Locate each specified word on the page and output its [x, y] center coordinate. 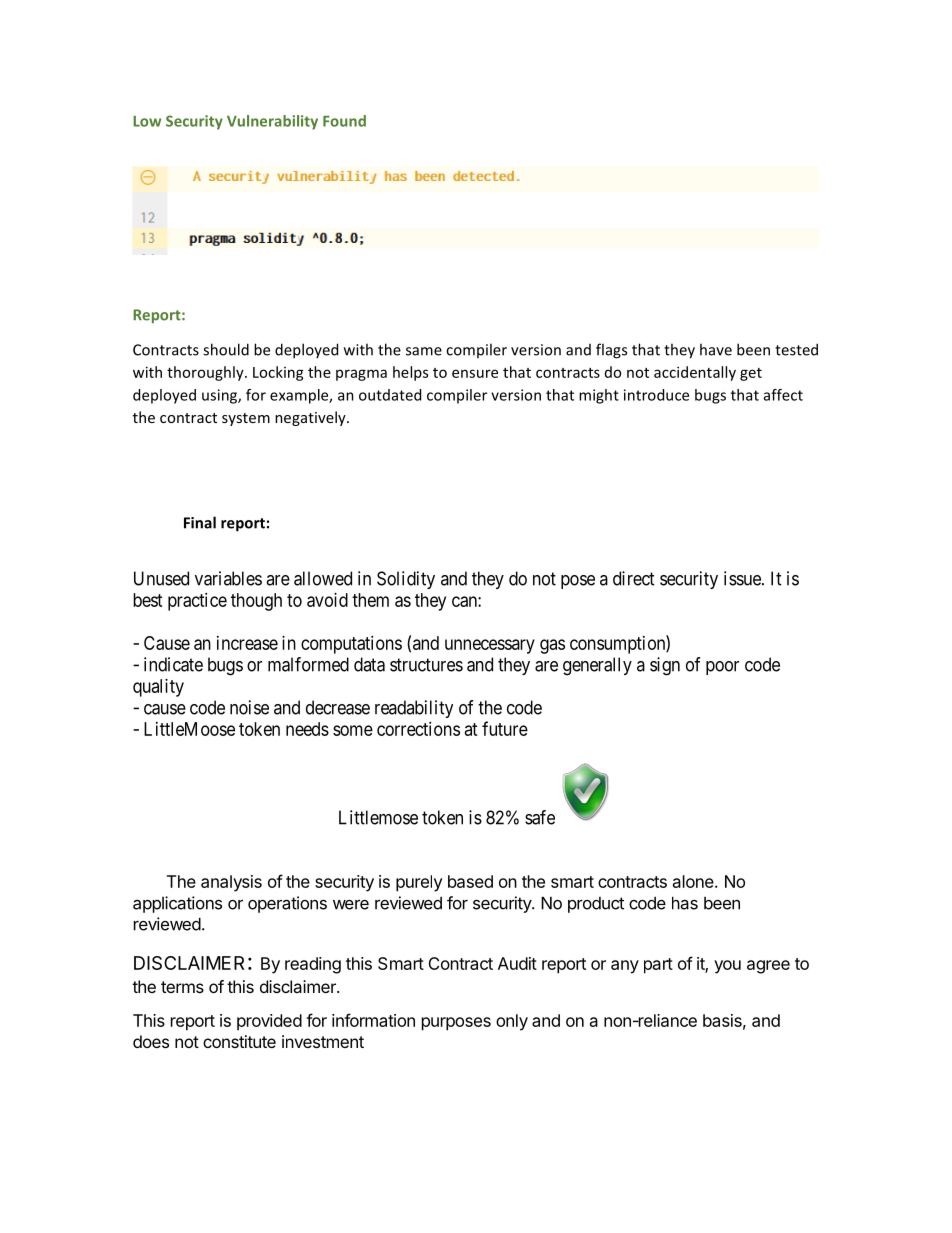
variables [228, 578]
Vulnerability [272, 122]
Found [344, 121]
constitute [239, 1041]
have [716, 349]
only [512, 1022]
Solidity [406, 580]
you [727, 967]
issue [743, 578]
